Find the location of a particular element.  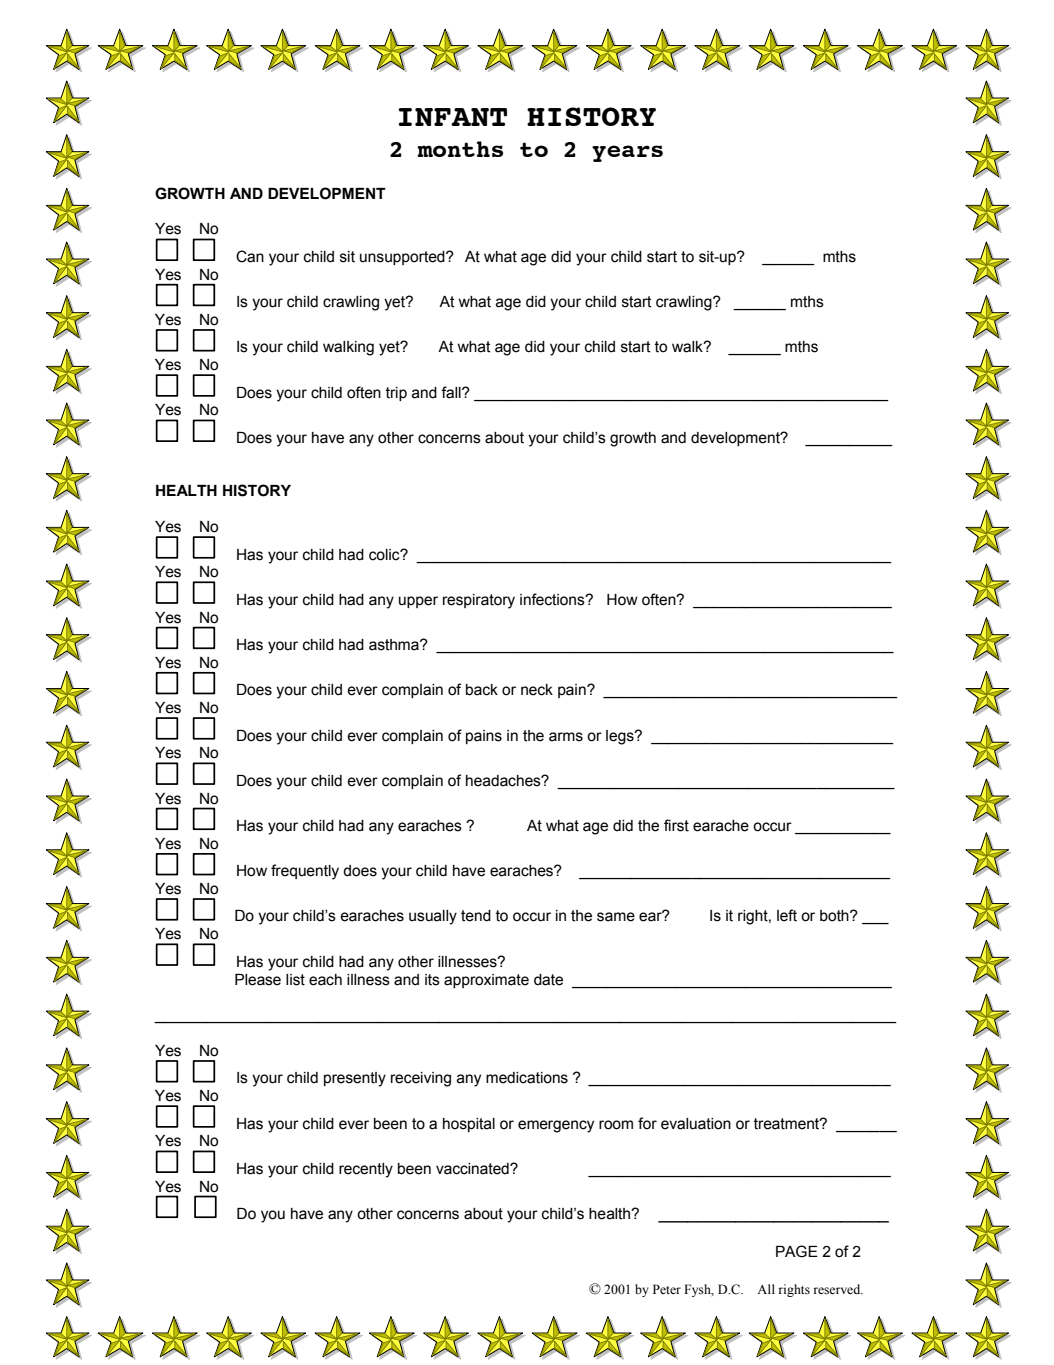

years is located at coordinates (627, 153).
